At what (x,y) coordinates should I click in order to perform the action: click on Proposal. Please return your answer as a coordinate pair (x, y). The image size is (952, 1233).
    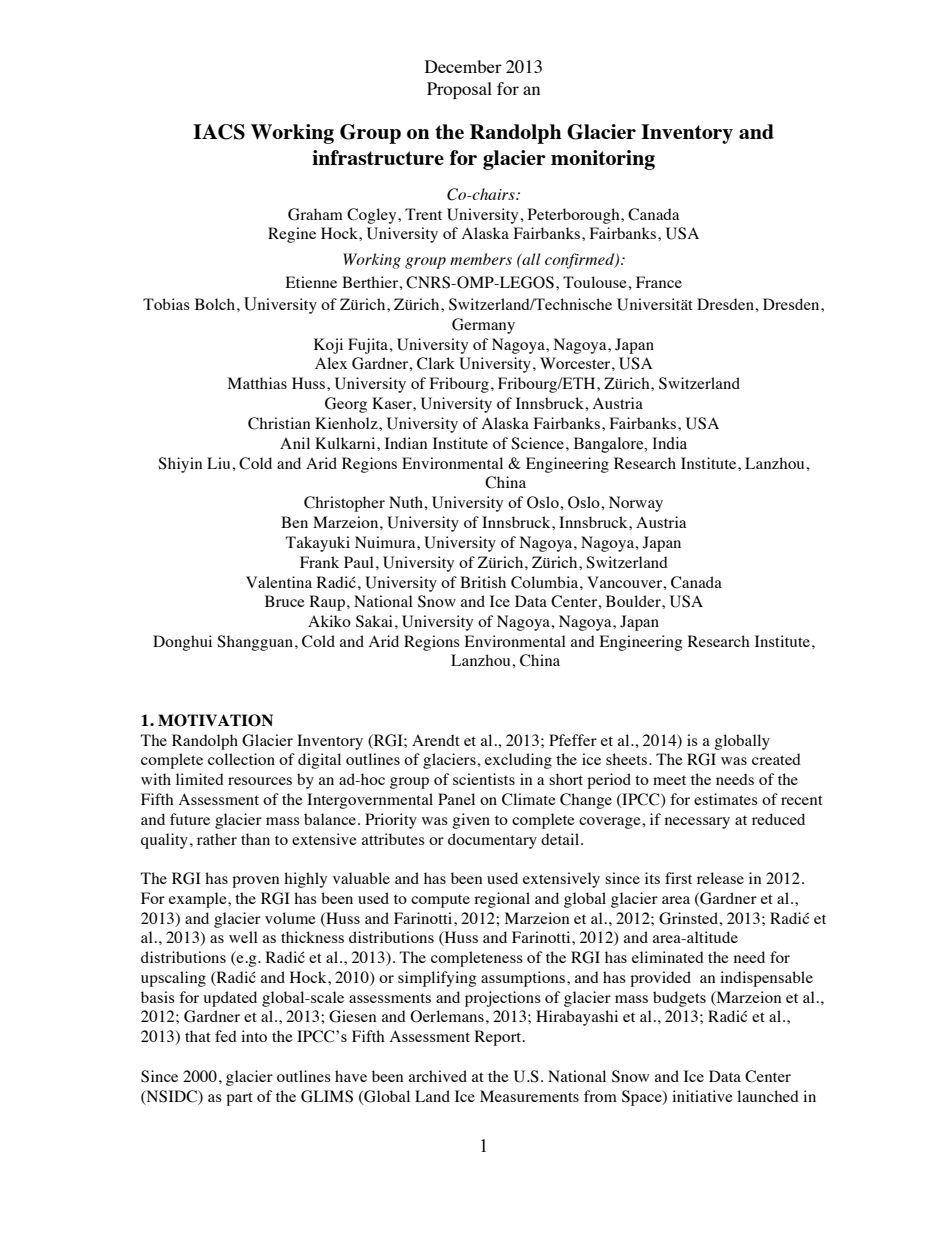
    Looking at the image, I should click on (459, 90).
